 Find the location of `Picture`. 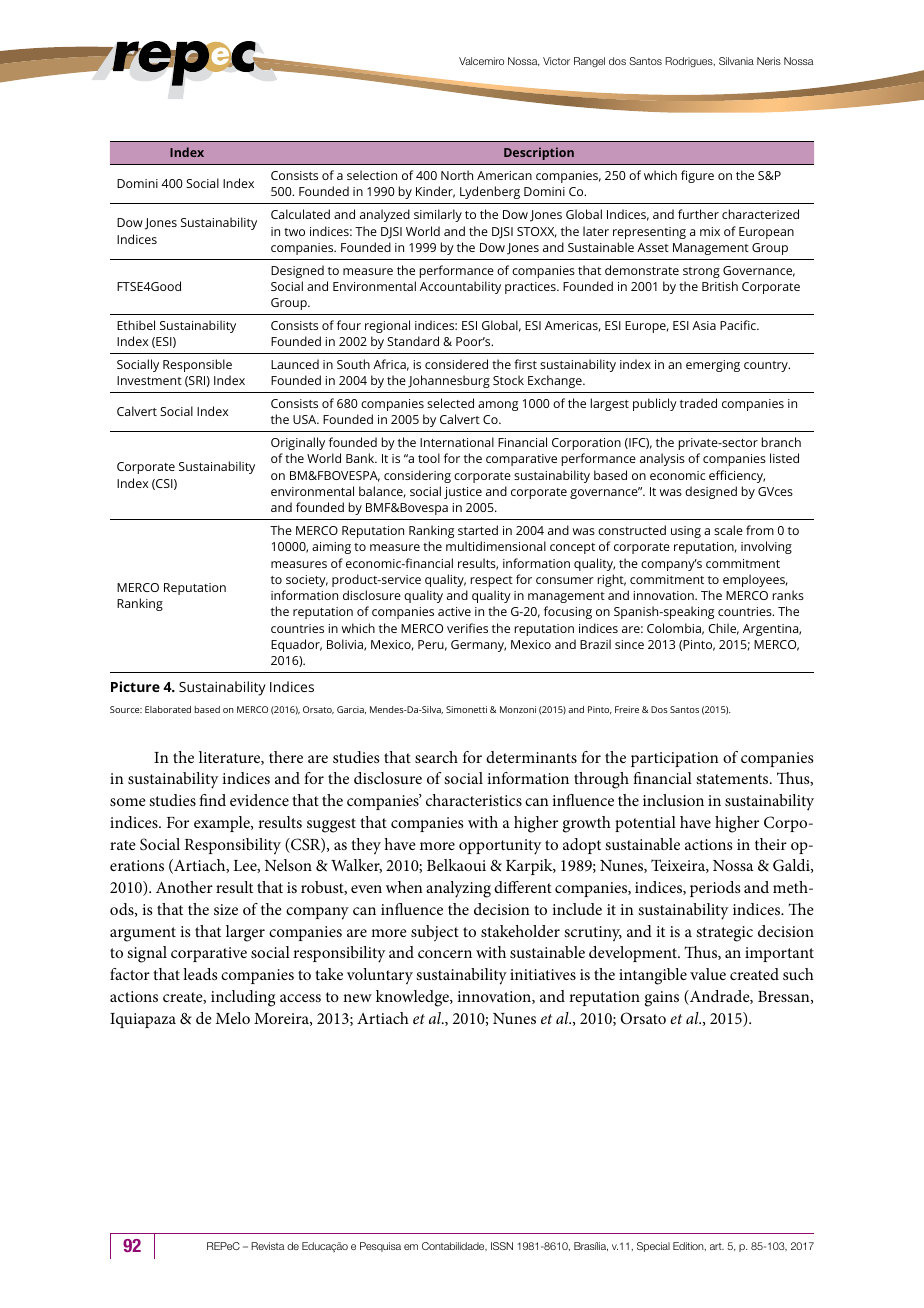

Picture is located at coordinates (135, 686).
